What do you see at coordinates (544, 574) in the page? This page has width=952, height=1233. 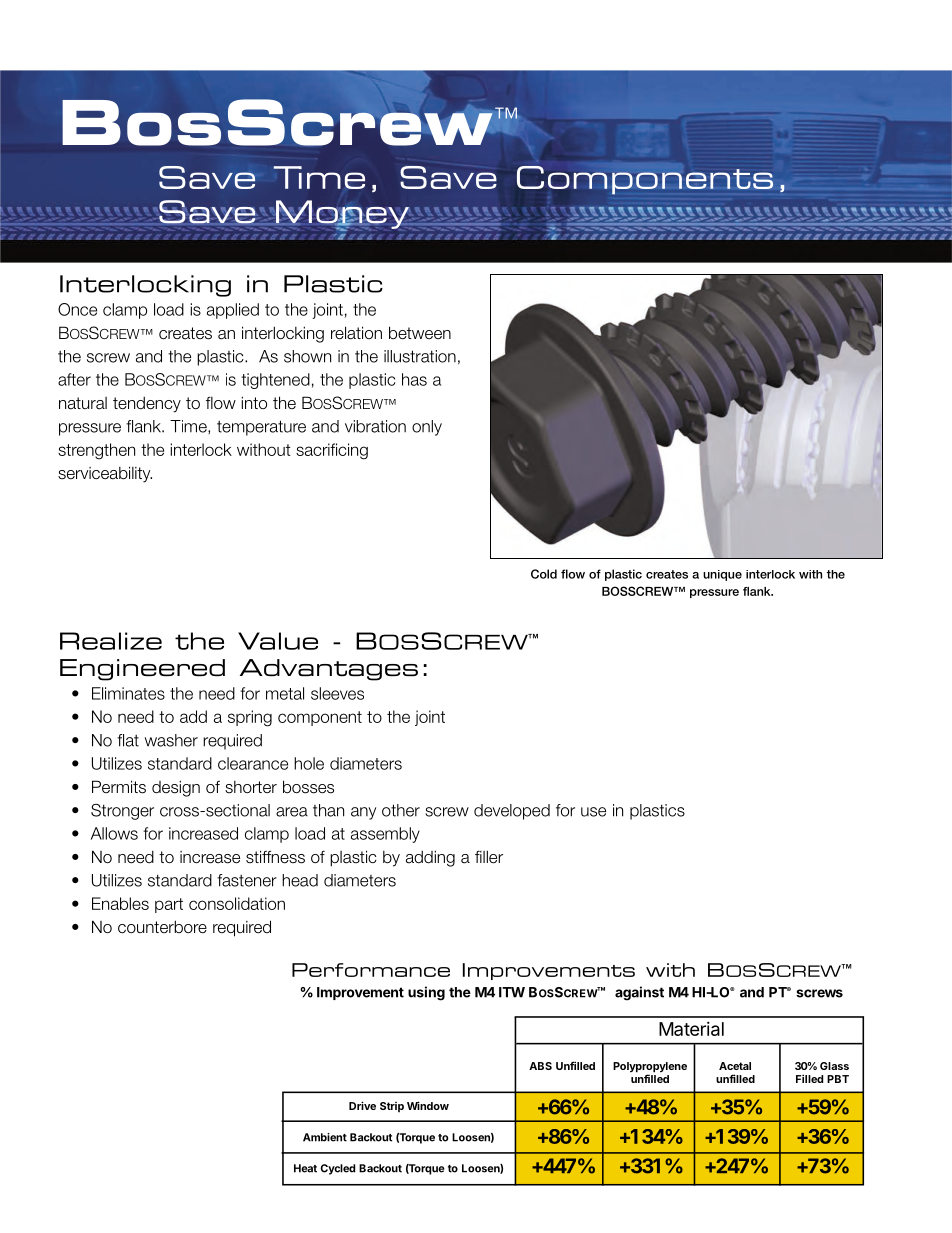 I see `Cold` at bounding box center [544, 574].
